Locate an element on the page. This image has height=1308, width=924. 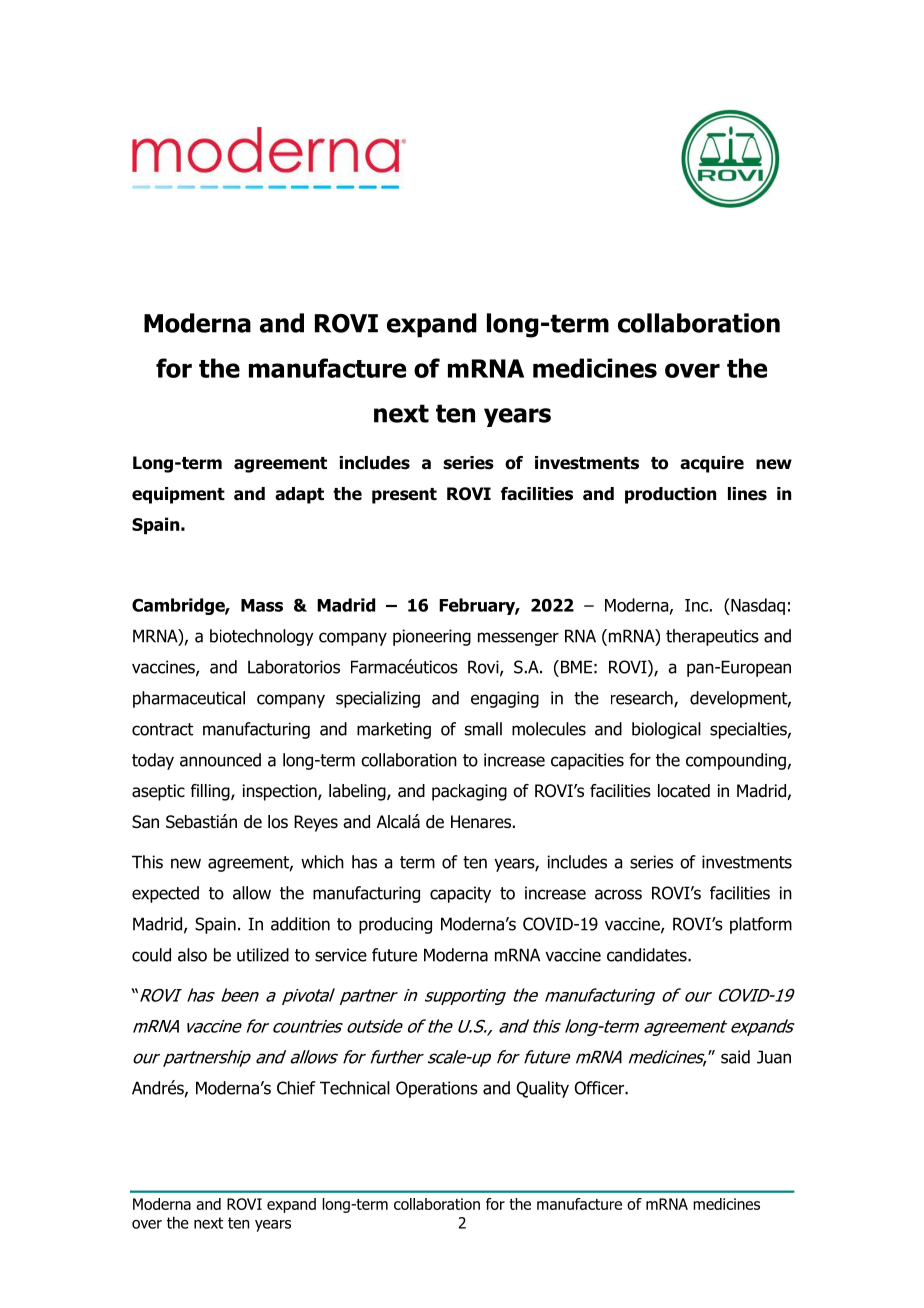
present is located at coordinates (404, 496).
